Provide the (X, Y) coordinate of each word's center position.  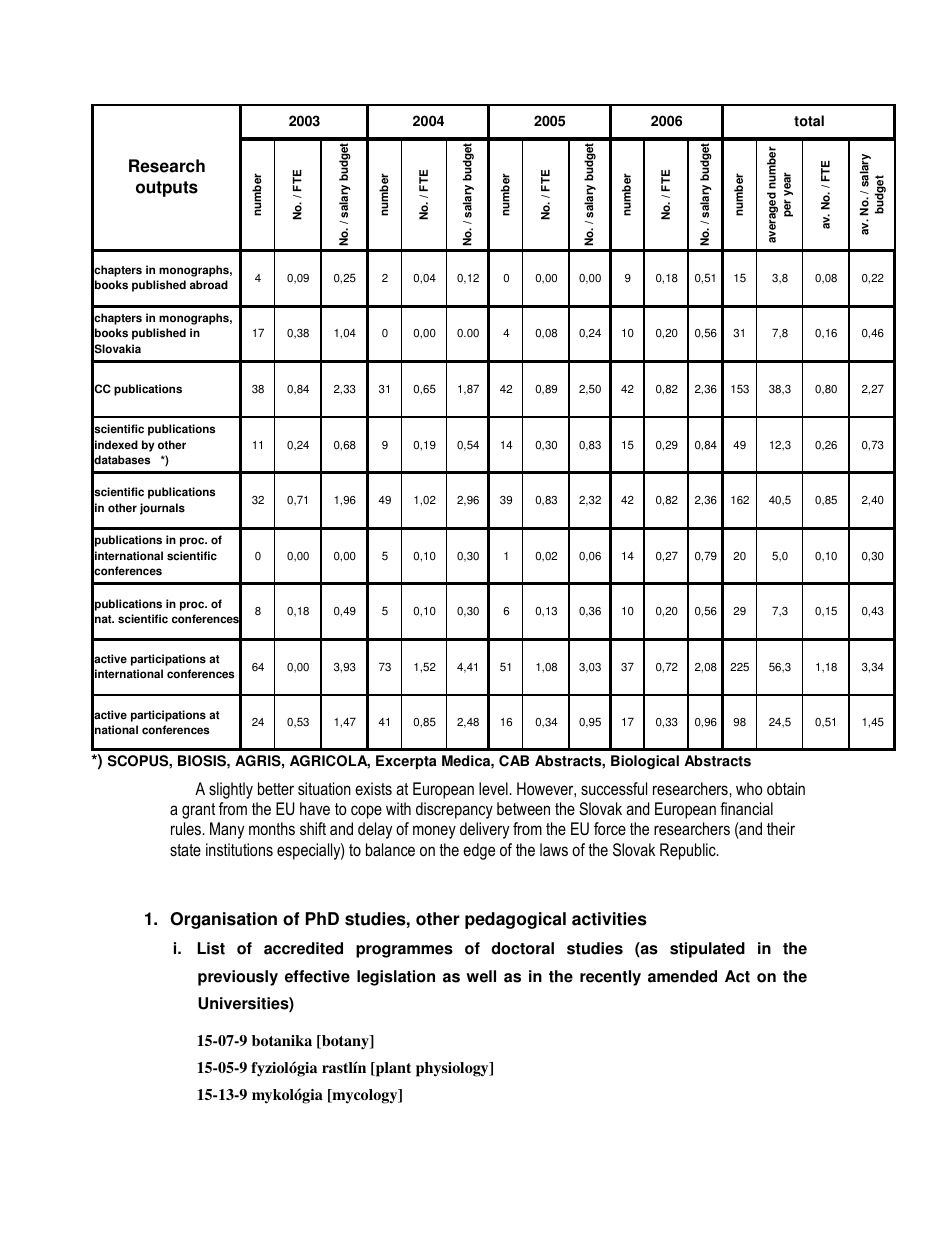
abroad (209, 285)
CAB (514, 761)
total (809, 121)
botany (345, 1042)
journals (162, 509)
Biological (645, 762)
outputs (167, 189)
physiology (453, 1069)
